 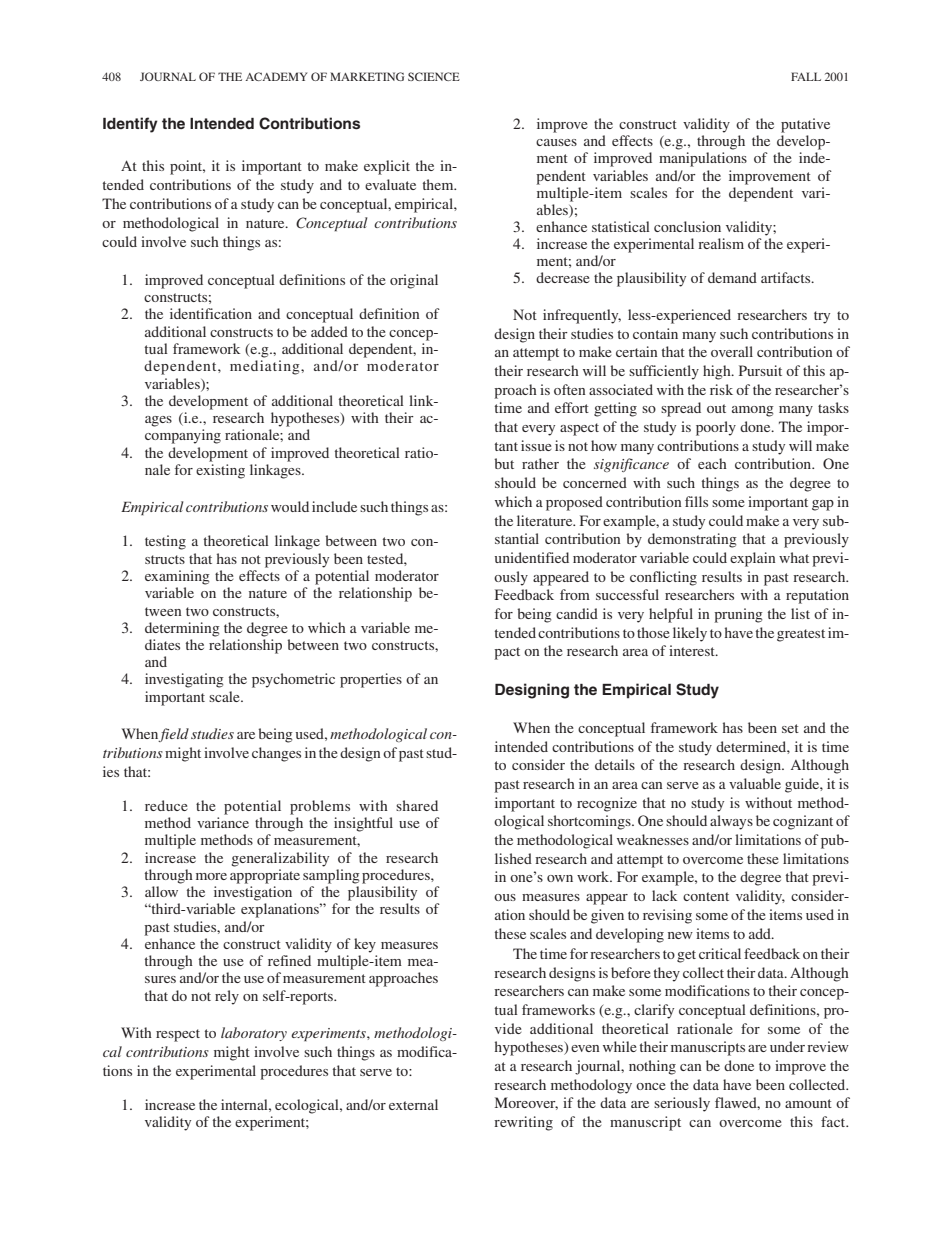 What do you see at coordinates (417, 805) in the page?
I see `shared` at bounding box center [417, 805].
